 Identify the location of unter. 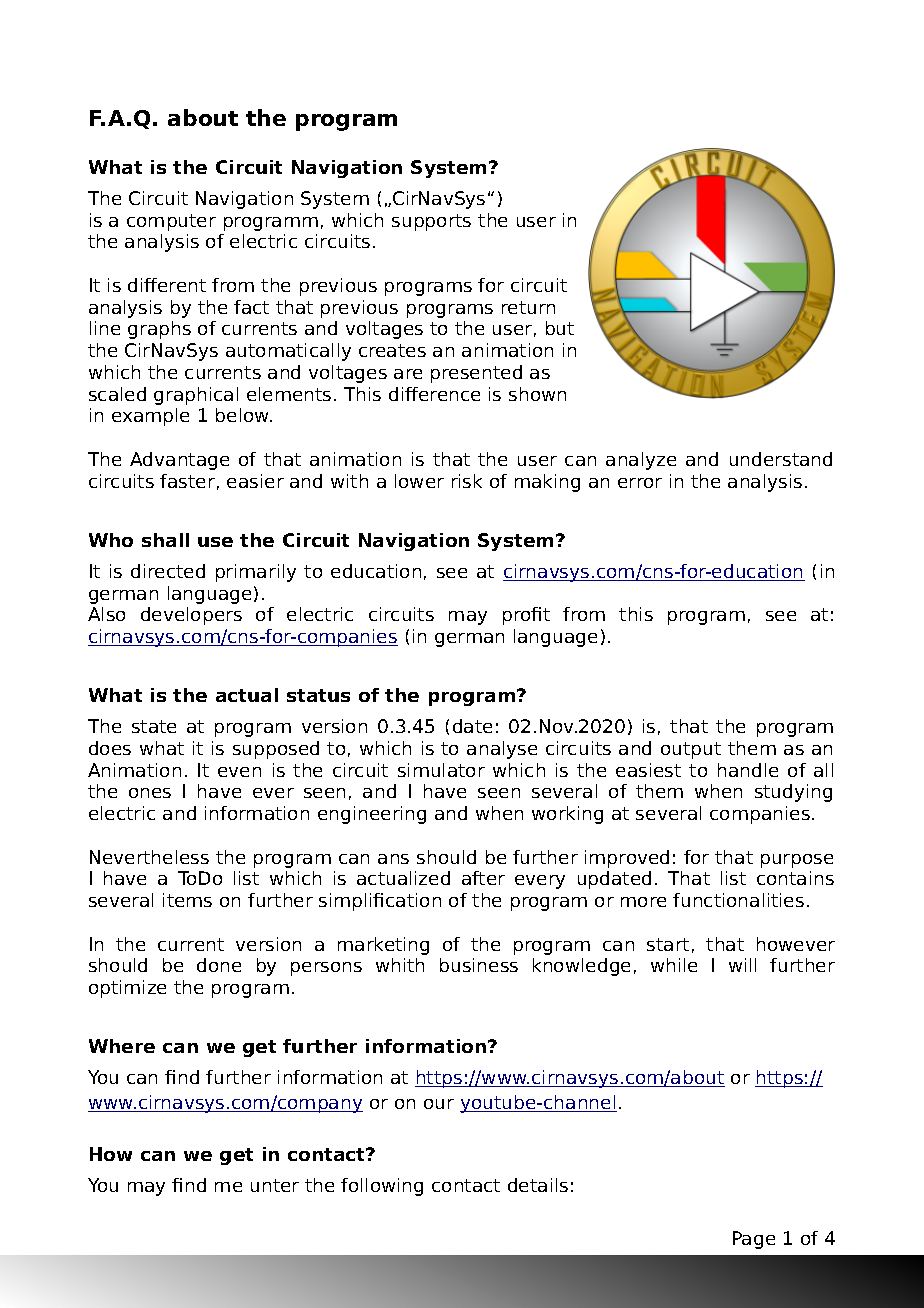
(275, 1185).
